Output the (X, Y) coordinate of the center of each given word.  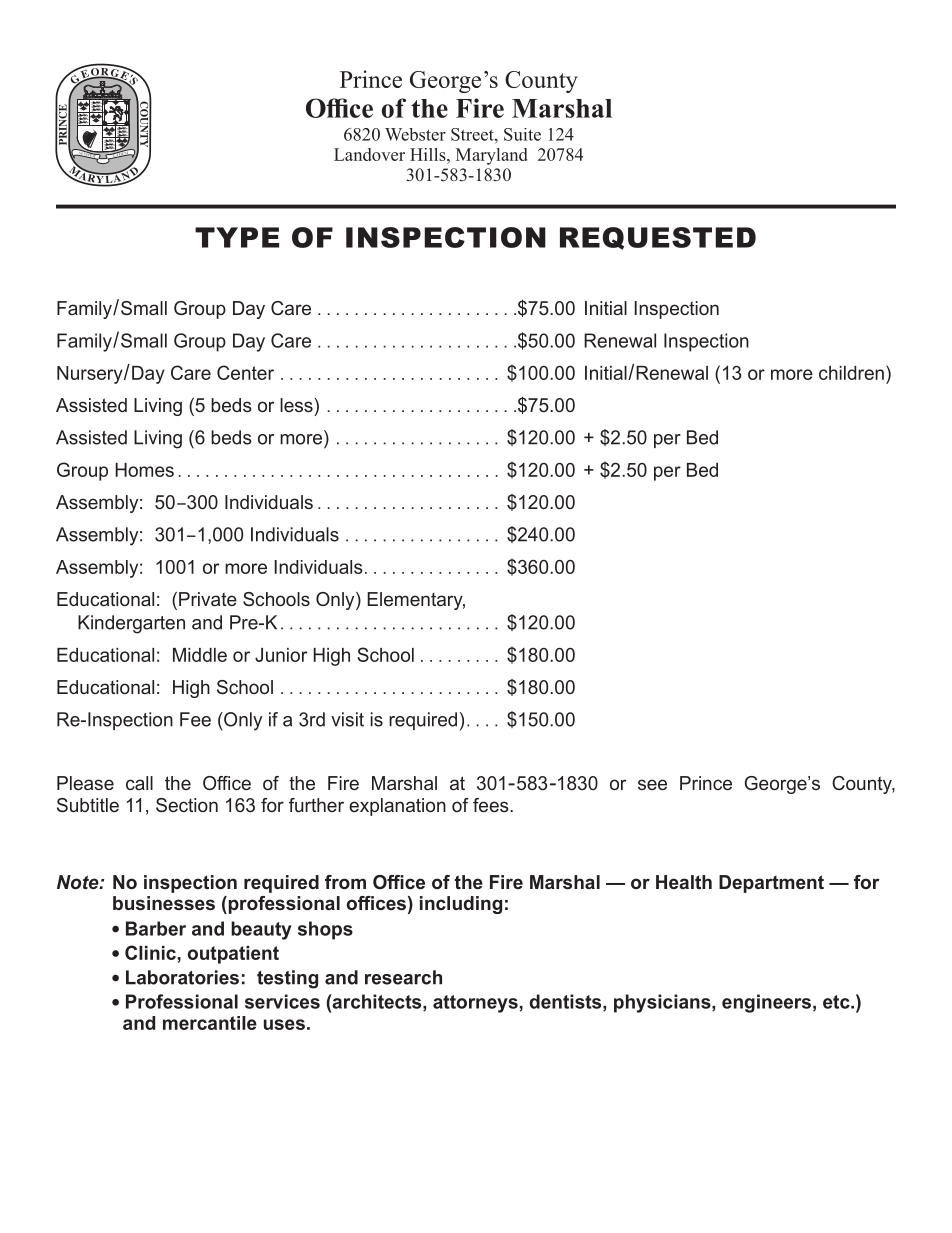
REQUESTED (658, 238)
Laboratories (182, 977)
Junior (281, 655)
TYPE (237, 237)
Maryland (491, 156)
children (851, 373)
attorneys (475, 1004)
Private (208, 599)
